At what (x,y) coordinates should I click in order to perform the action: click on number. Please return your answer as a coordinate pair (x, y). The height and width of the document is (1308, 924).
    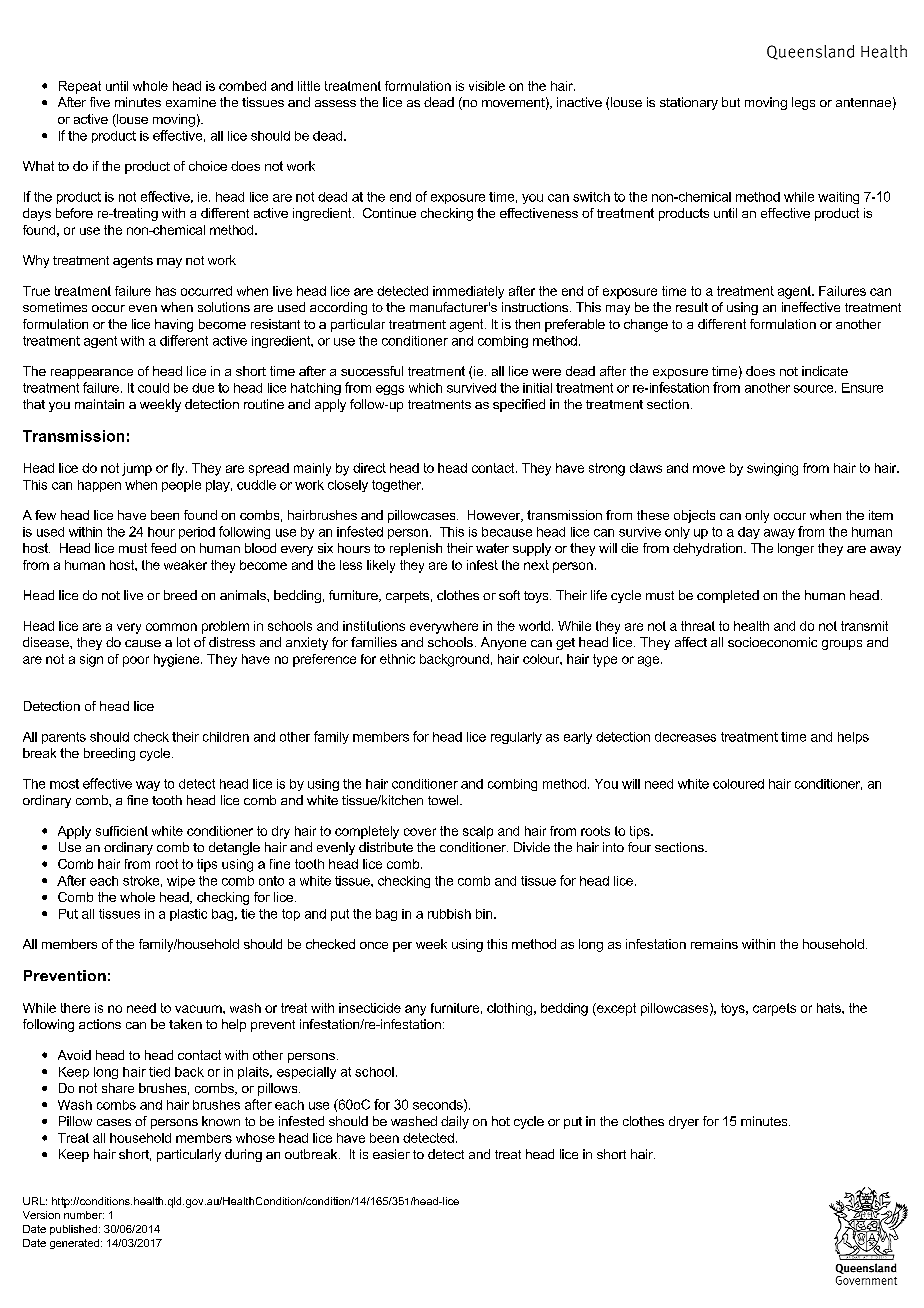
    Looking at the image, I should click on (84, 1215).
